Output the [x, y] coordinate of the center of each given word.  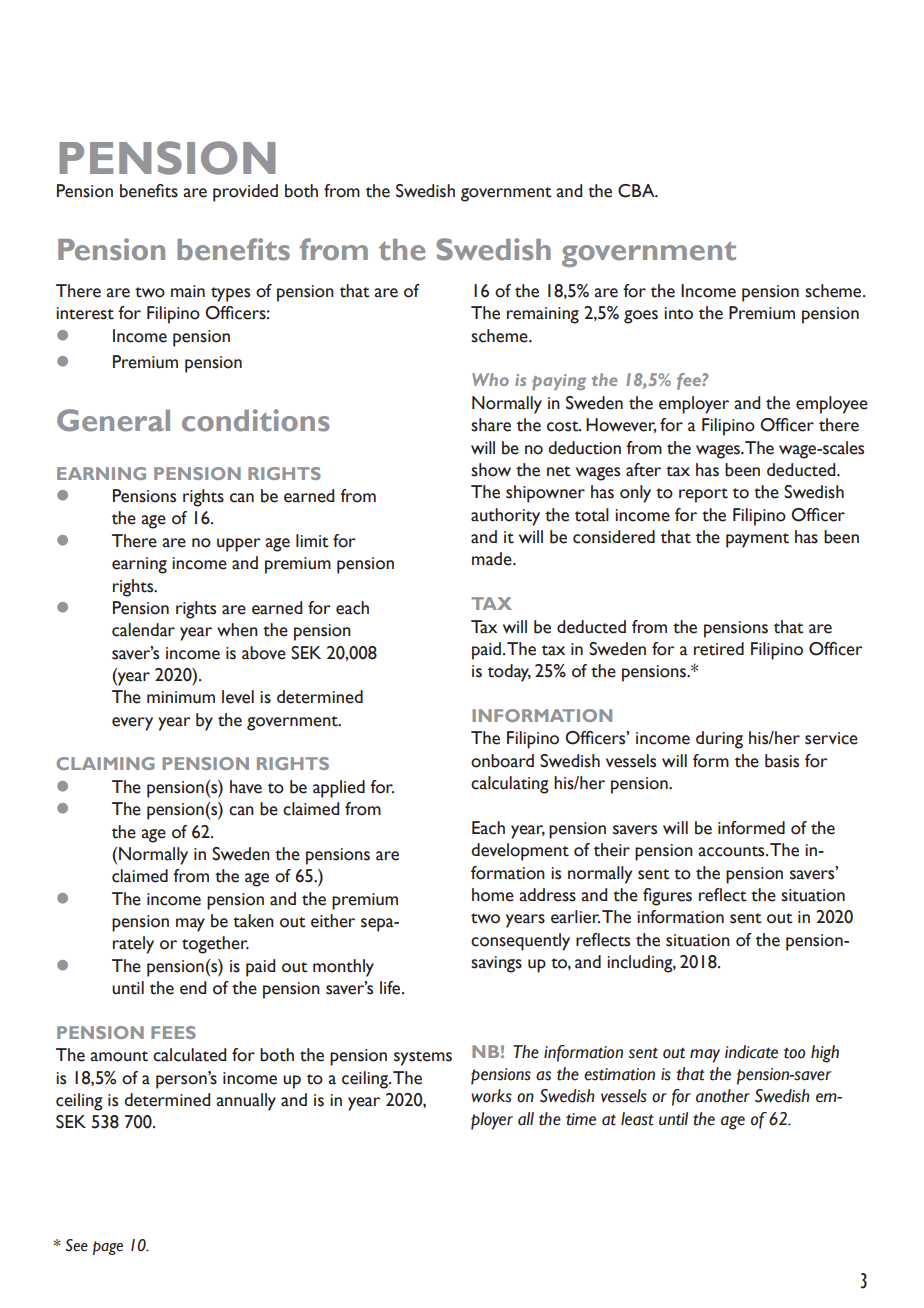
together [215, 945]
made [493, 559]
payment [757, 540]
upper [239, 545]
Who [490, 379]
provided [245, 193]
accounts [732, 851]
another [723, 1096]
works [491, 1096]
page [108, 1248]
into [678, 313]
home [493, 895]
